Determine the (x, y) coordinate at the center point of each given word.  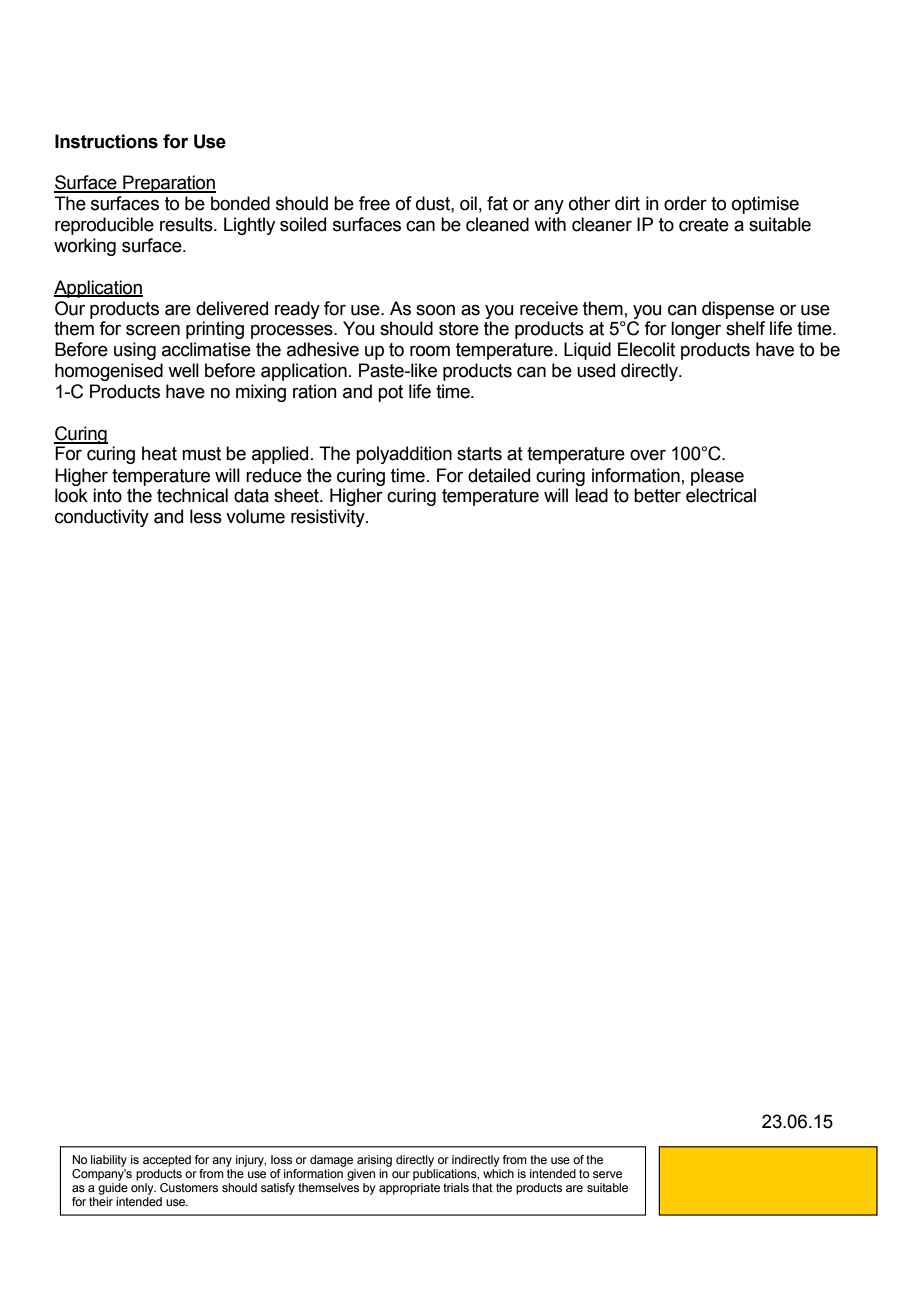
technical (192, 495)
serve (607, 1174)
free (374, 203)
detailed (499, 475)
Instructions (106, 141)
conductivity (102, 518)
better (657, 495)
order (685, 203)
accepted (167, 1161)
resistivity (329, 518)
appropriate (409, 1189)
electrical (721, 495)
